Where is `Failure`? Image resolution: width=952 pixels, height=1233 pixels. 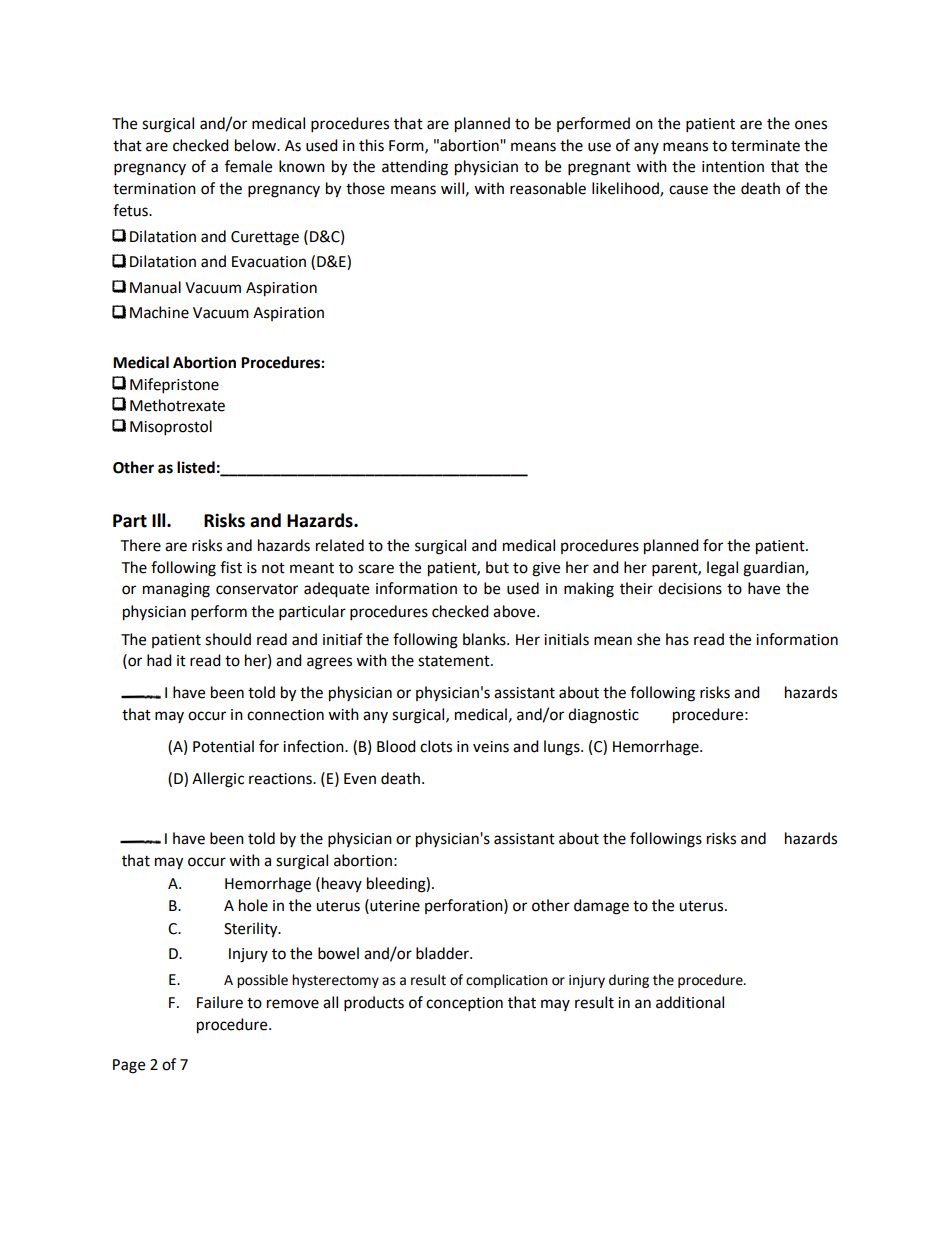
Failure is located at coordinates (220, 1002).
